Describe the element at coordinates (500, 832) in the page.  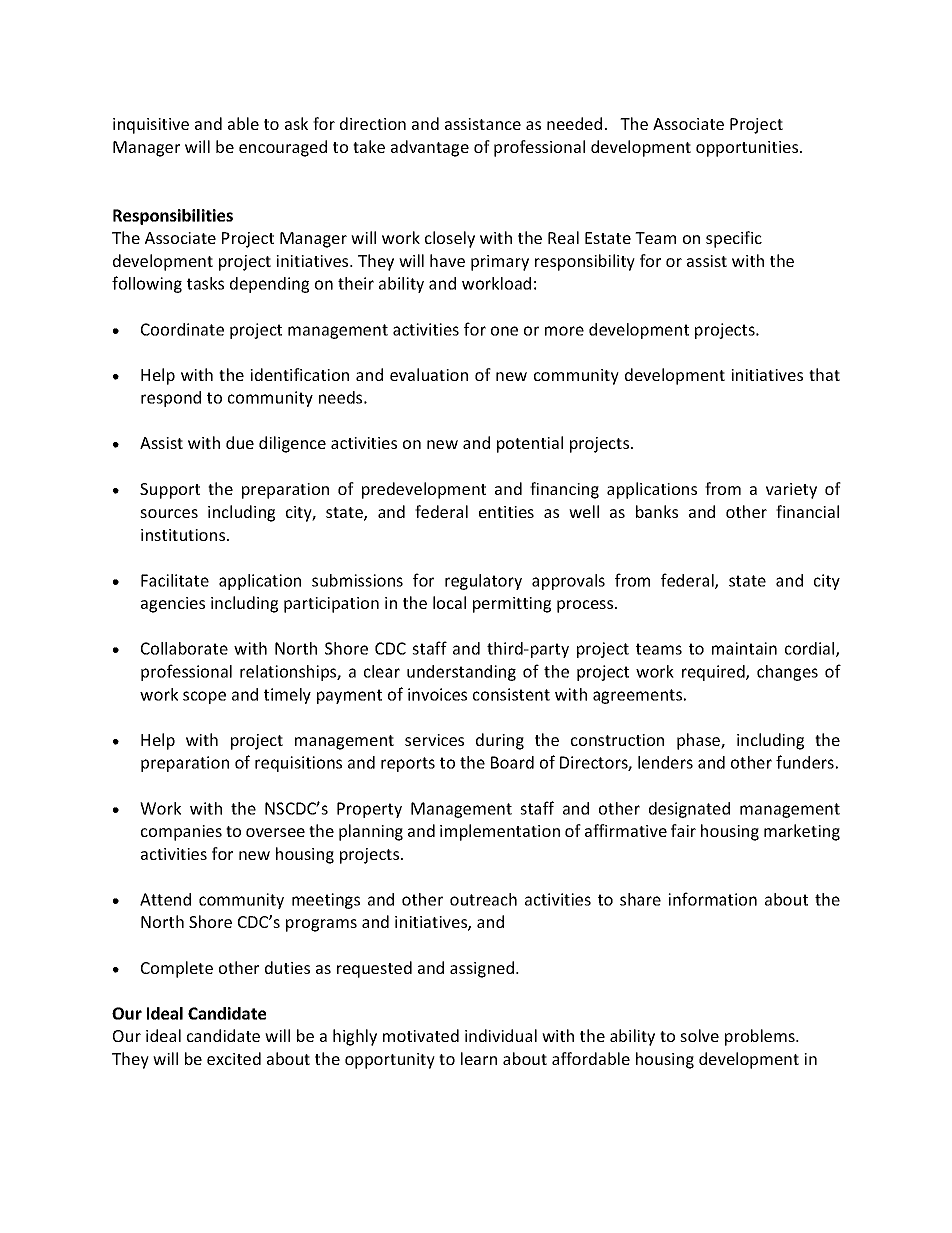
I see `implementation` at that location.
